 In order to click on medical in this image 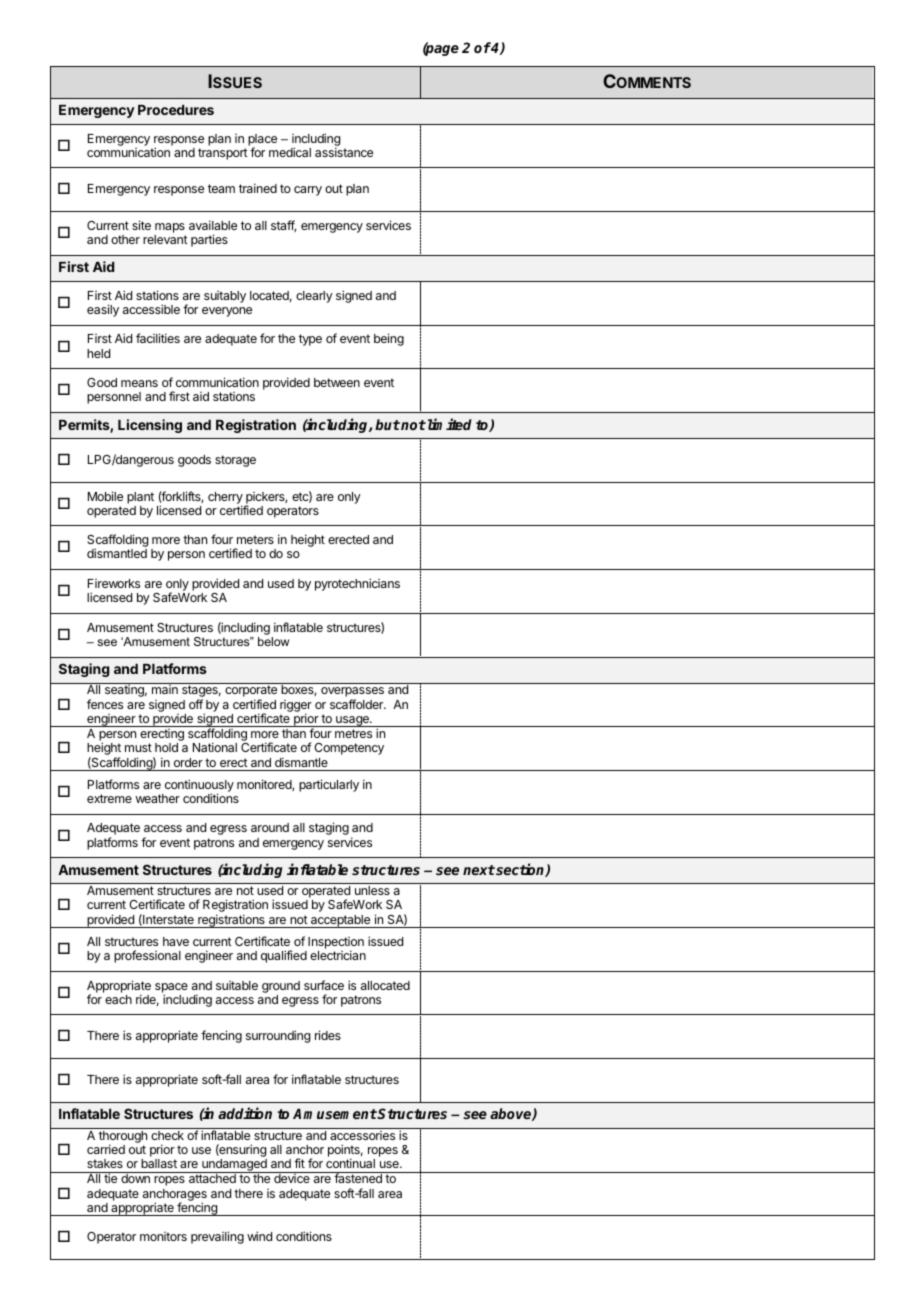, I will do `click(290, 152)`.
